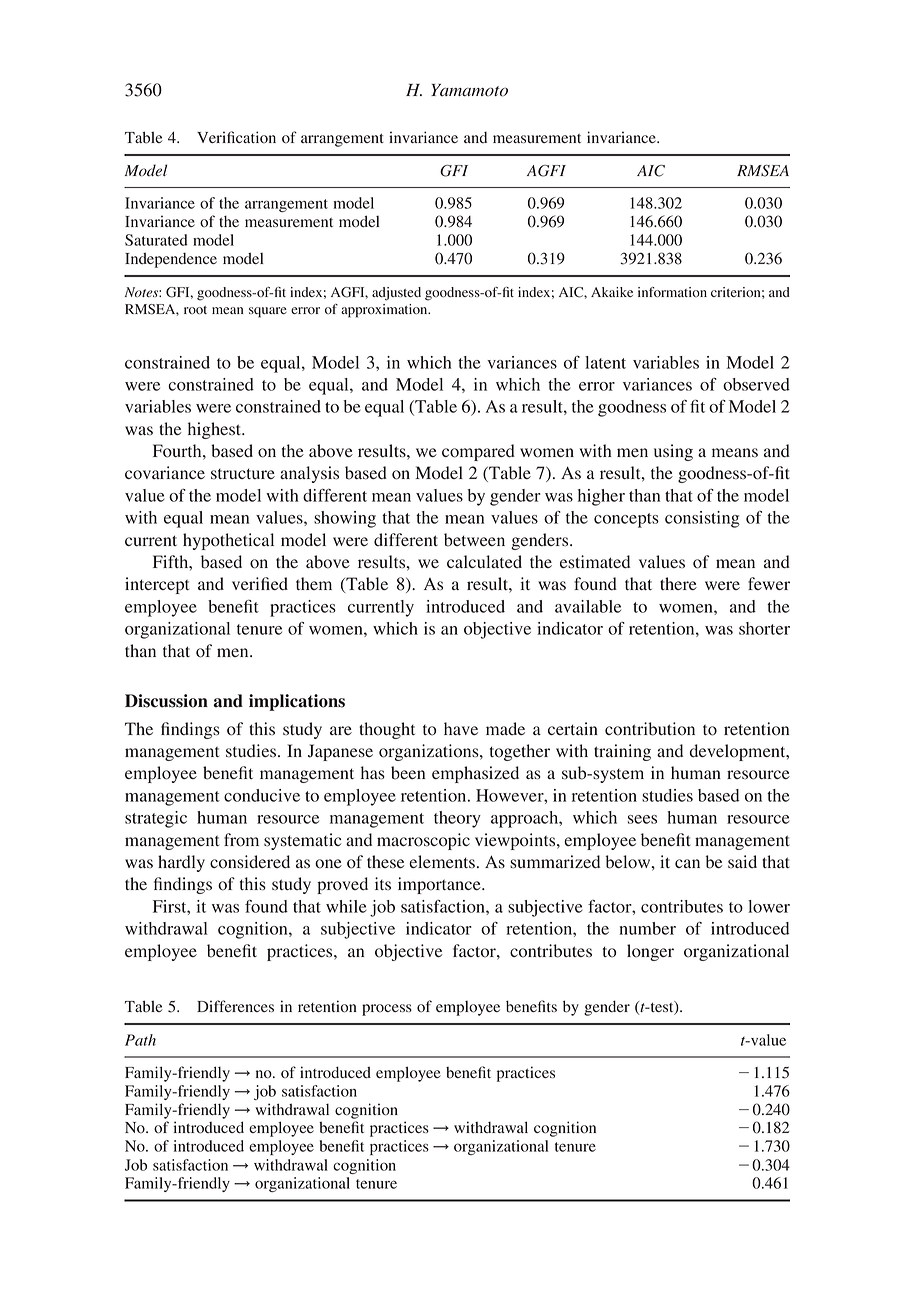 The image size is (920, 1316). Describe the element at coordinates (236, 137) in the screenshot. I see `Verification` at that location.
